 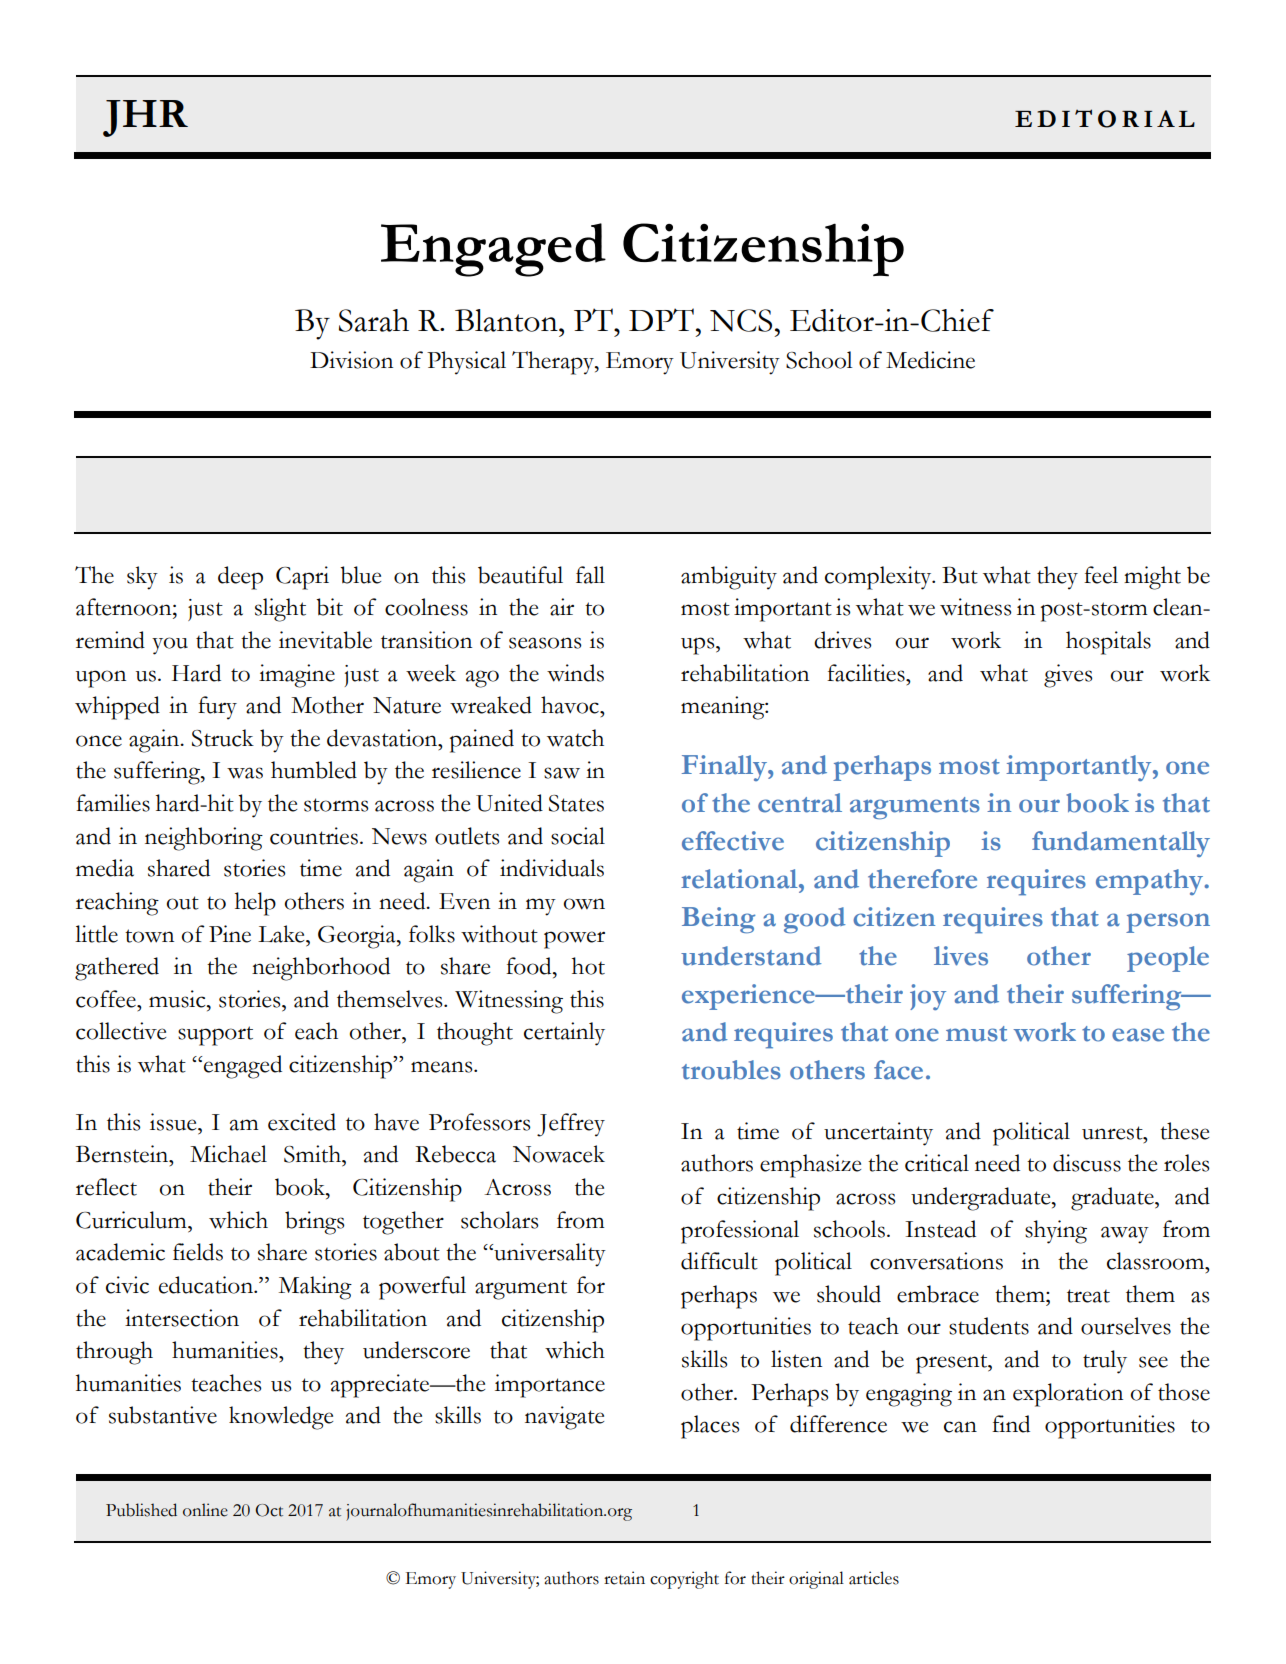 I want to click on education, so click(x=207, y=1285).
